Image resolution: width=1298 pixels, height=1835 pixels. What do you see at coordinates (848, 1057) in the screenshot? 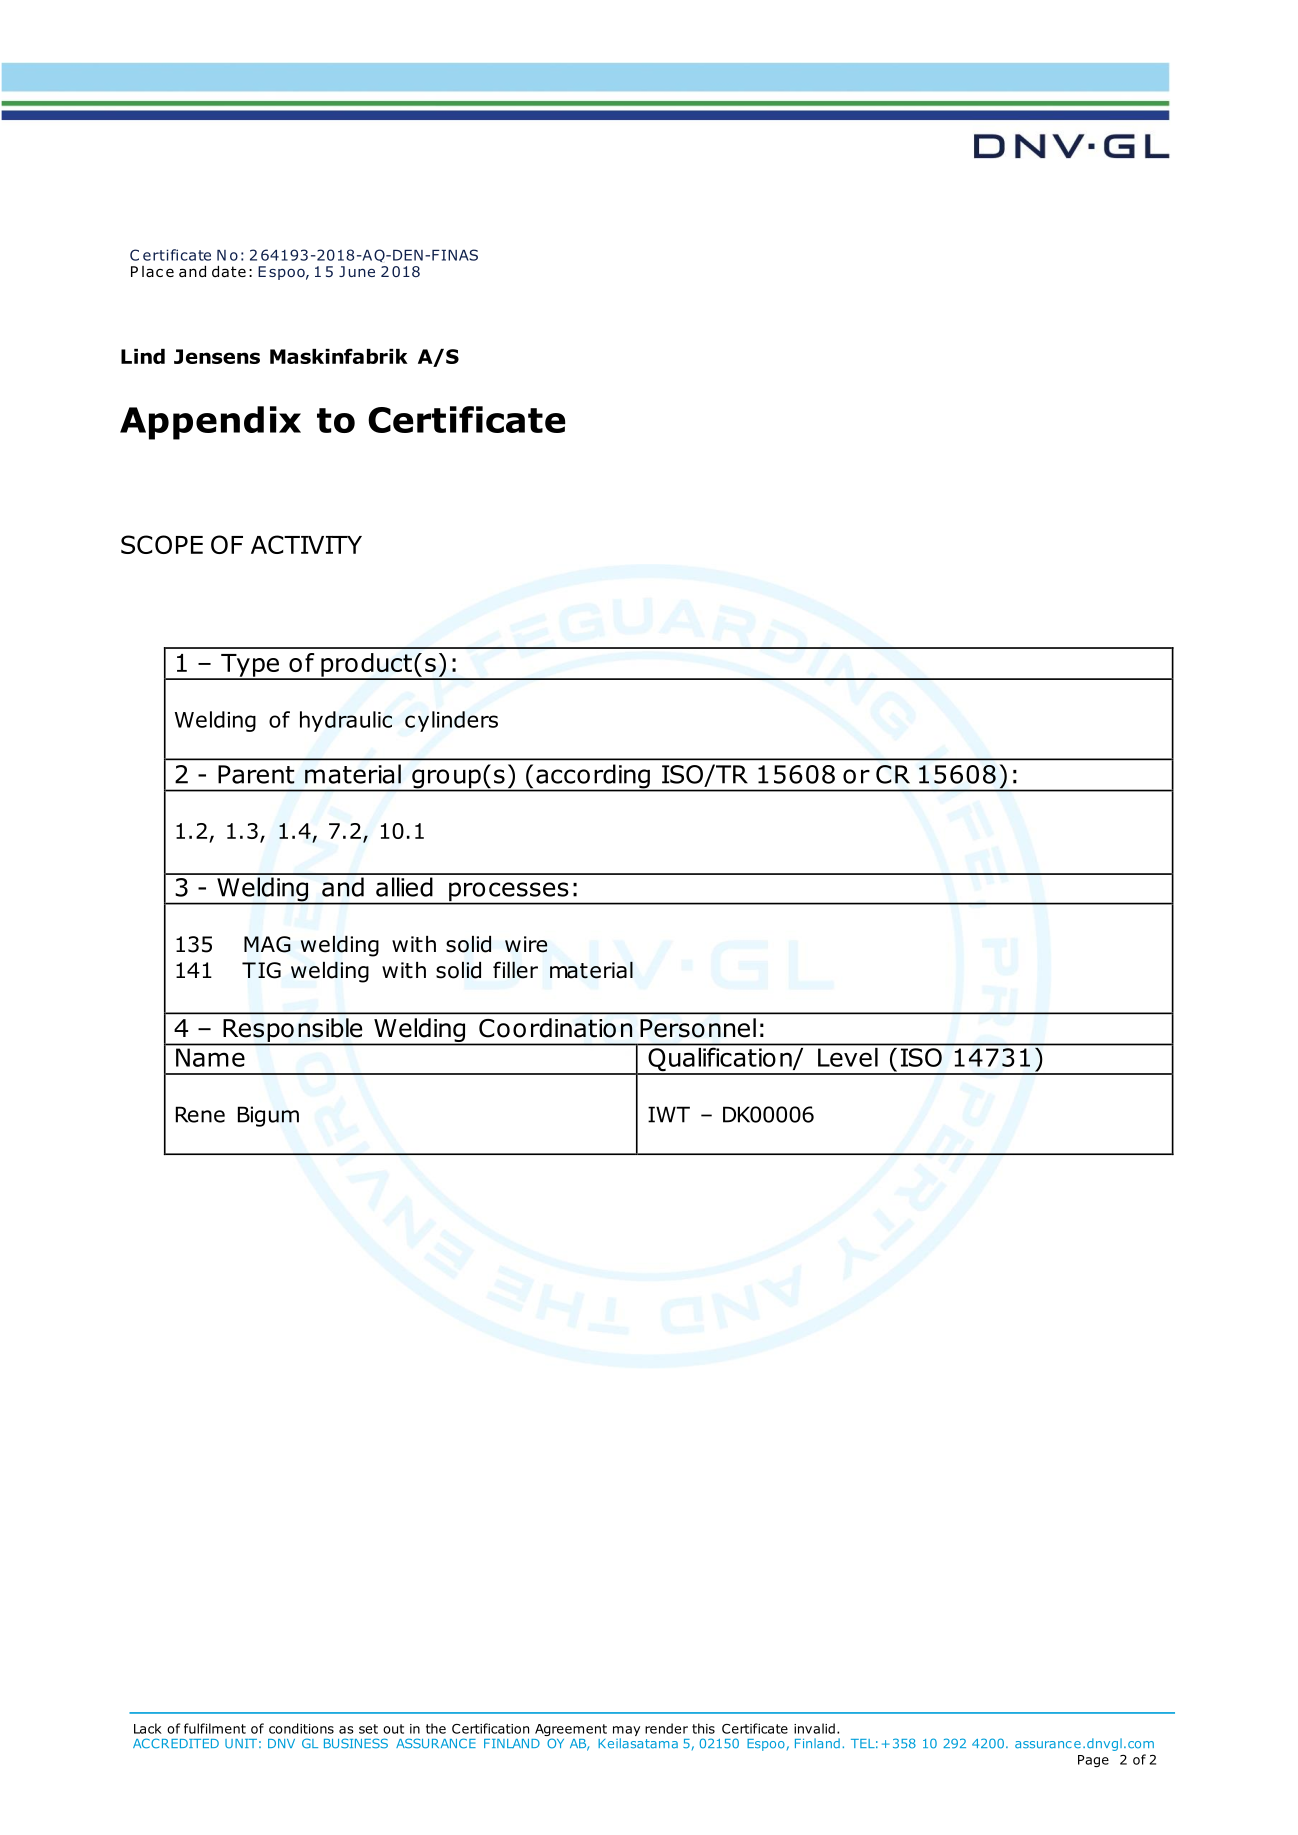
I see `Level` at bounding box center [848, 1057].
